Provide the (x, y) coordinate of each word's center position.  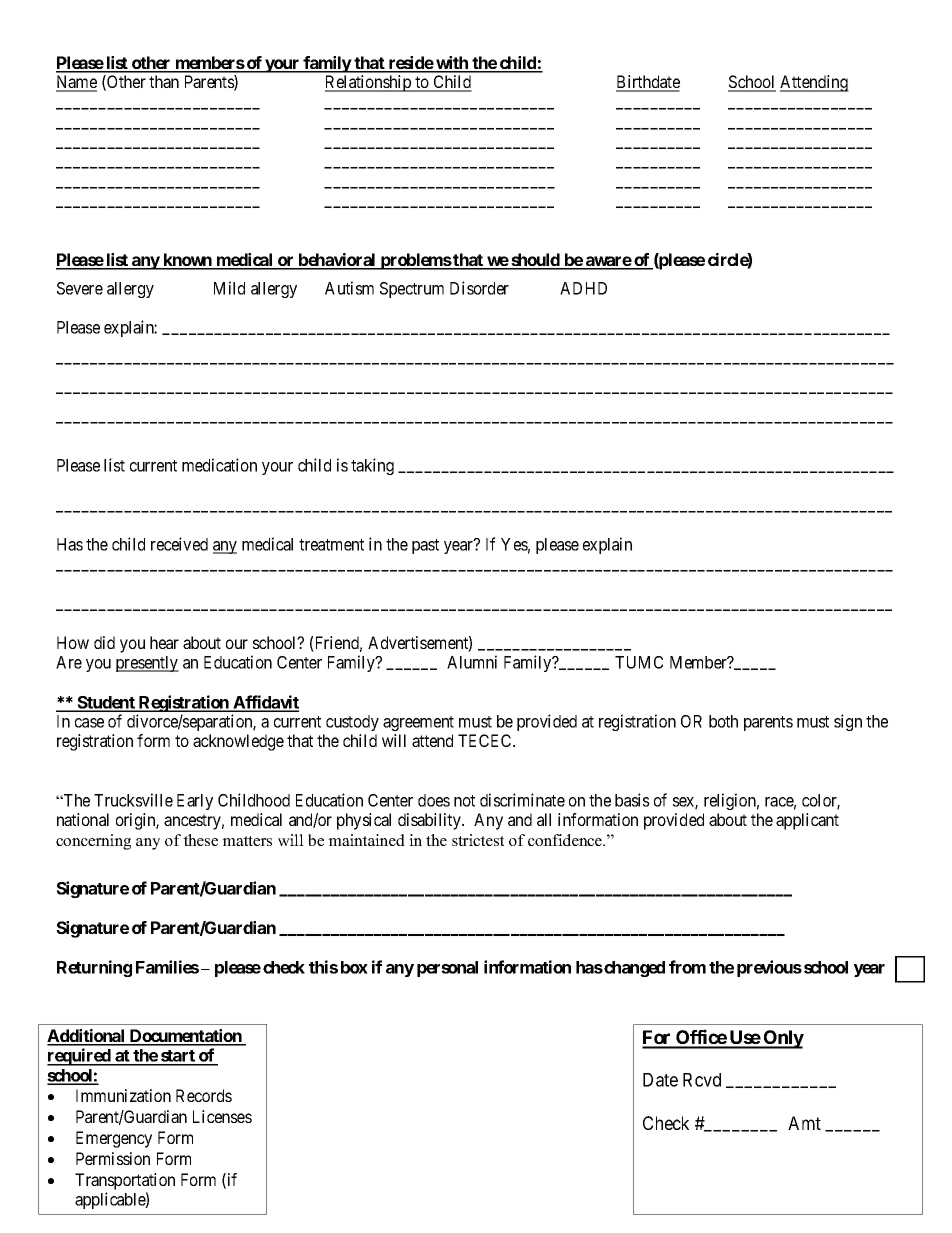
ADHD (583, 288)
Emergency (114, 1139)
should (535, 261)
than (164, 81)
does (434, 800)
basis (632, 800)
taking (372, 466)
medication (219, 465)
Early (195, 802)
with (452, 64)
